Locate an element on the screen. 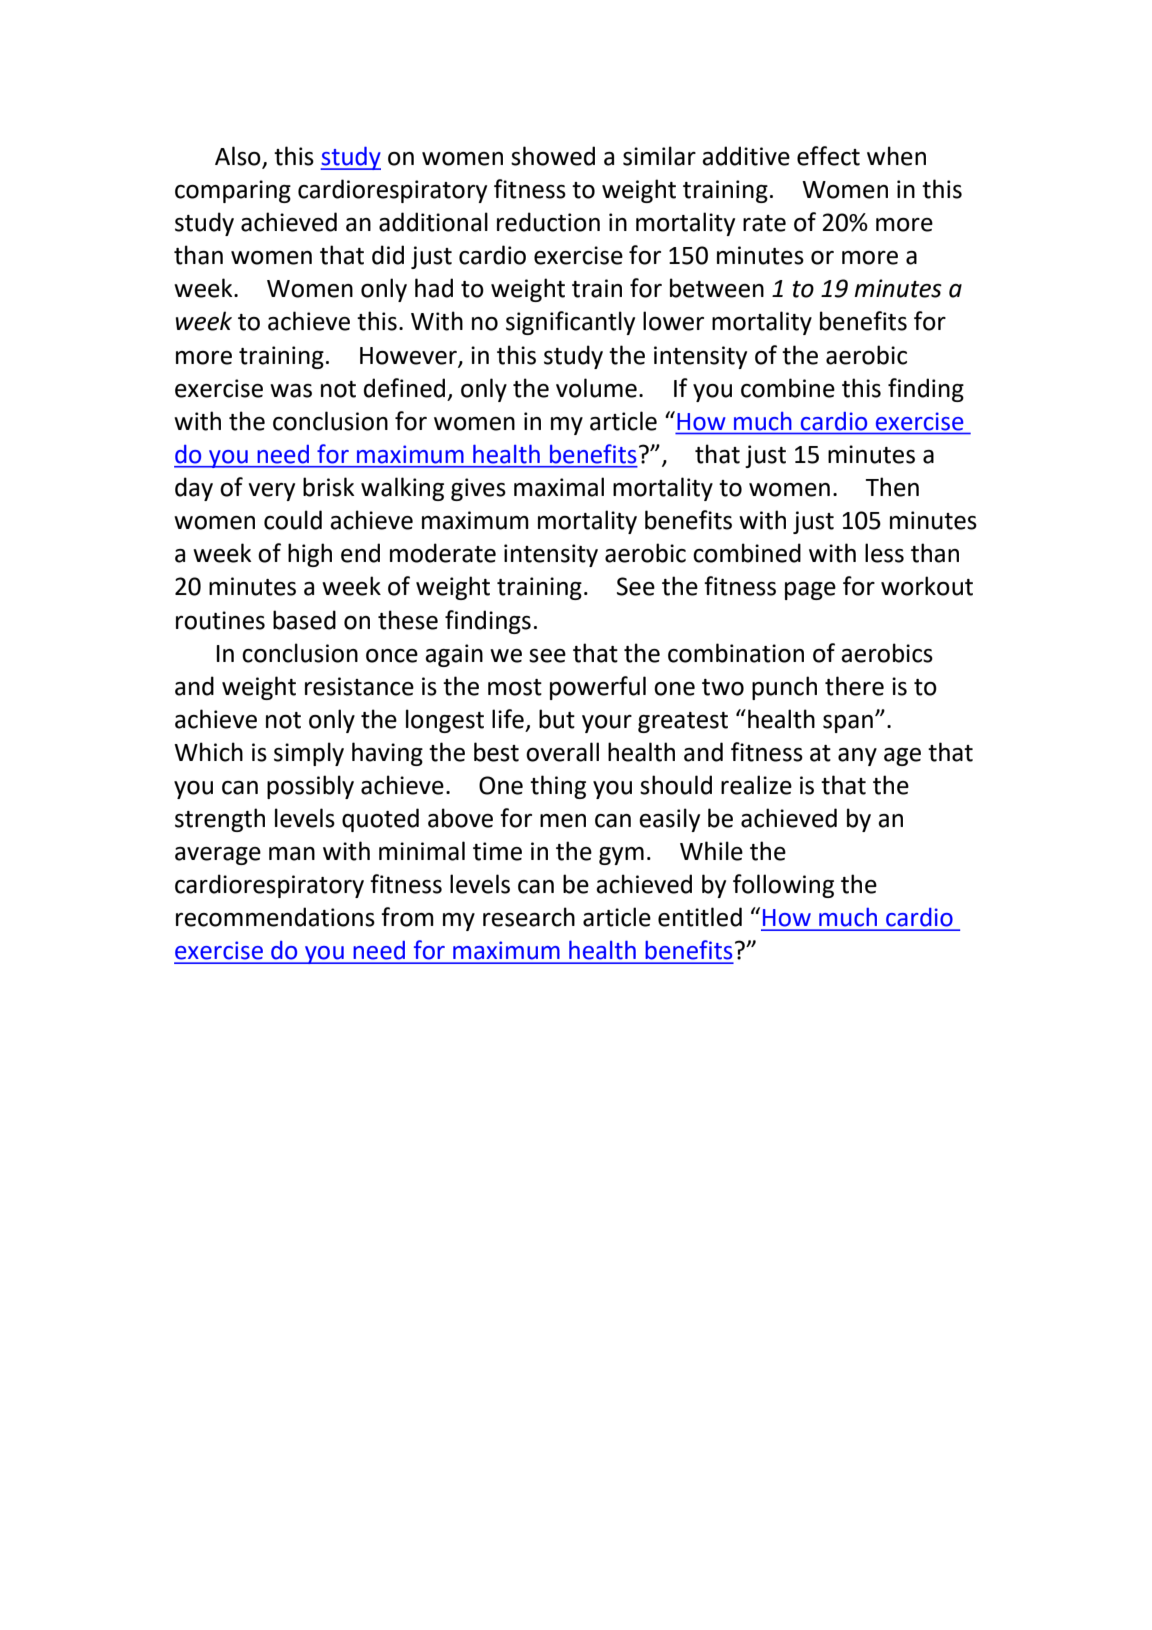 The image size is (1152, 1630). could is located at coordinates (293, 520).
